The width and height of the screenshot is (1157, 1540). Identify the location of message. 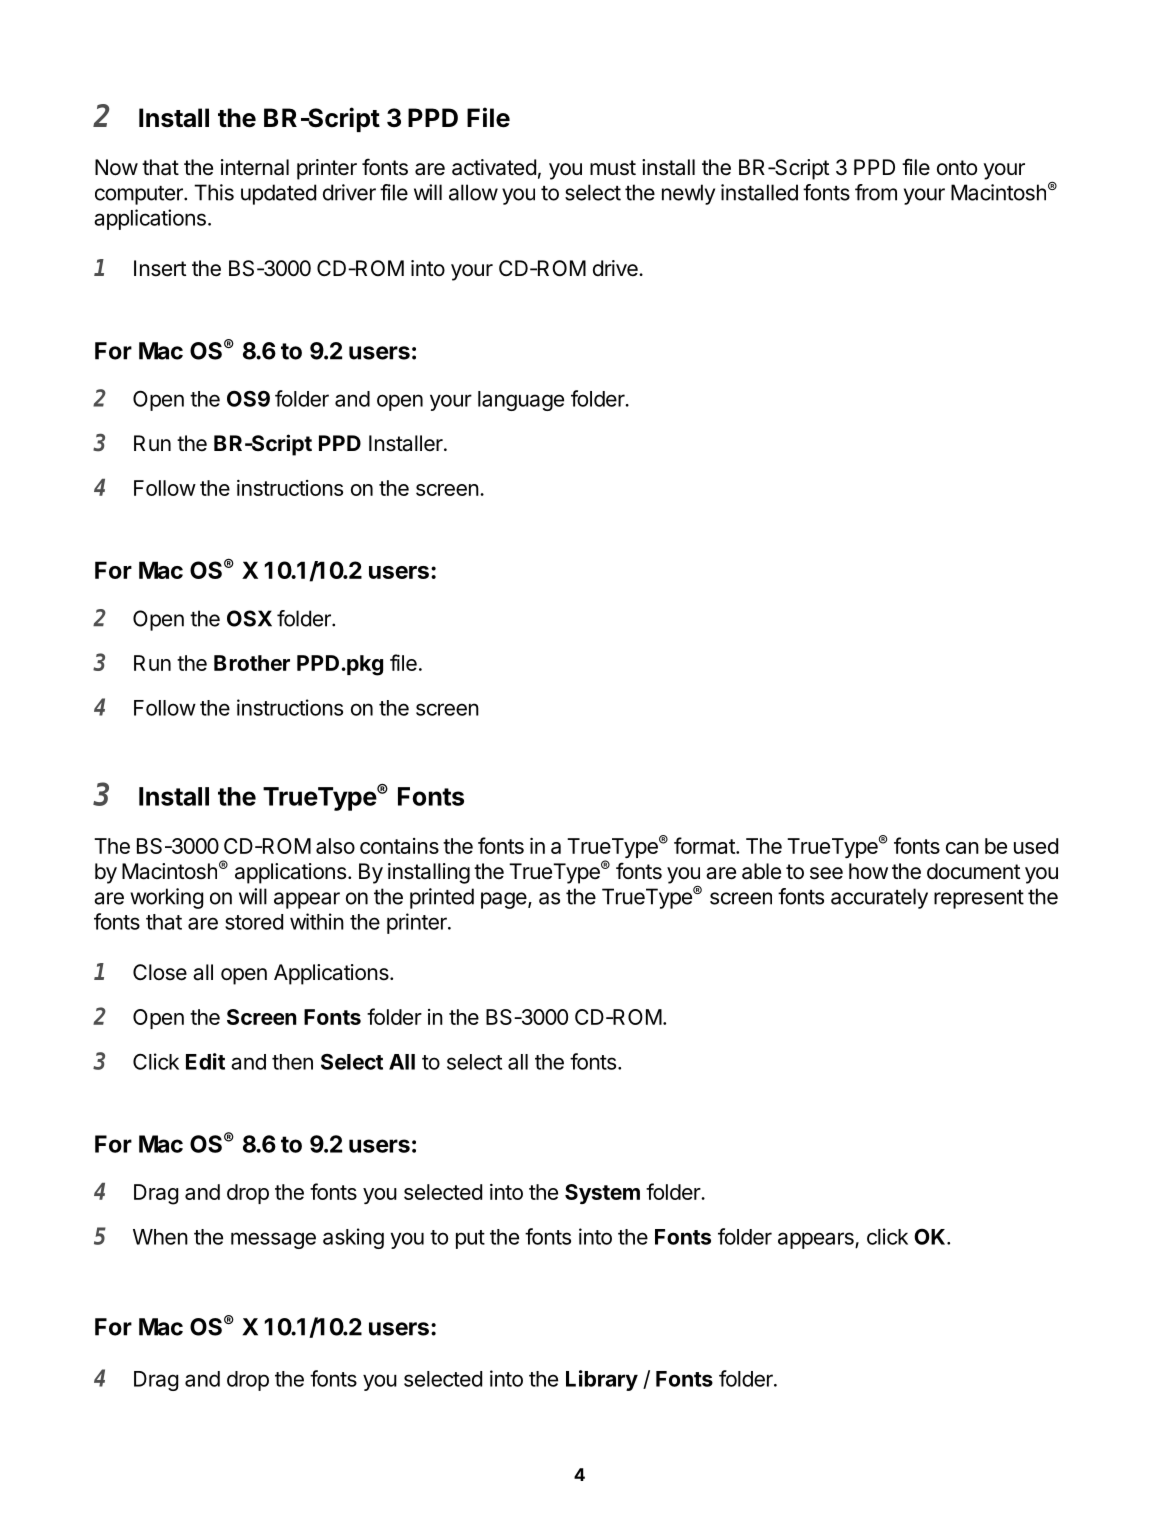
(273, 1240).
